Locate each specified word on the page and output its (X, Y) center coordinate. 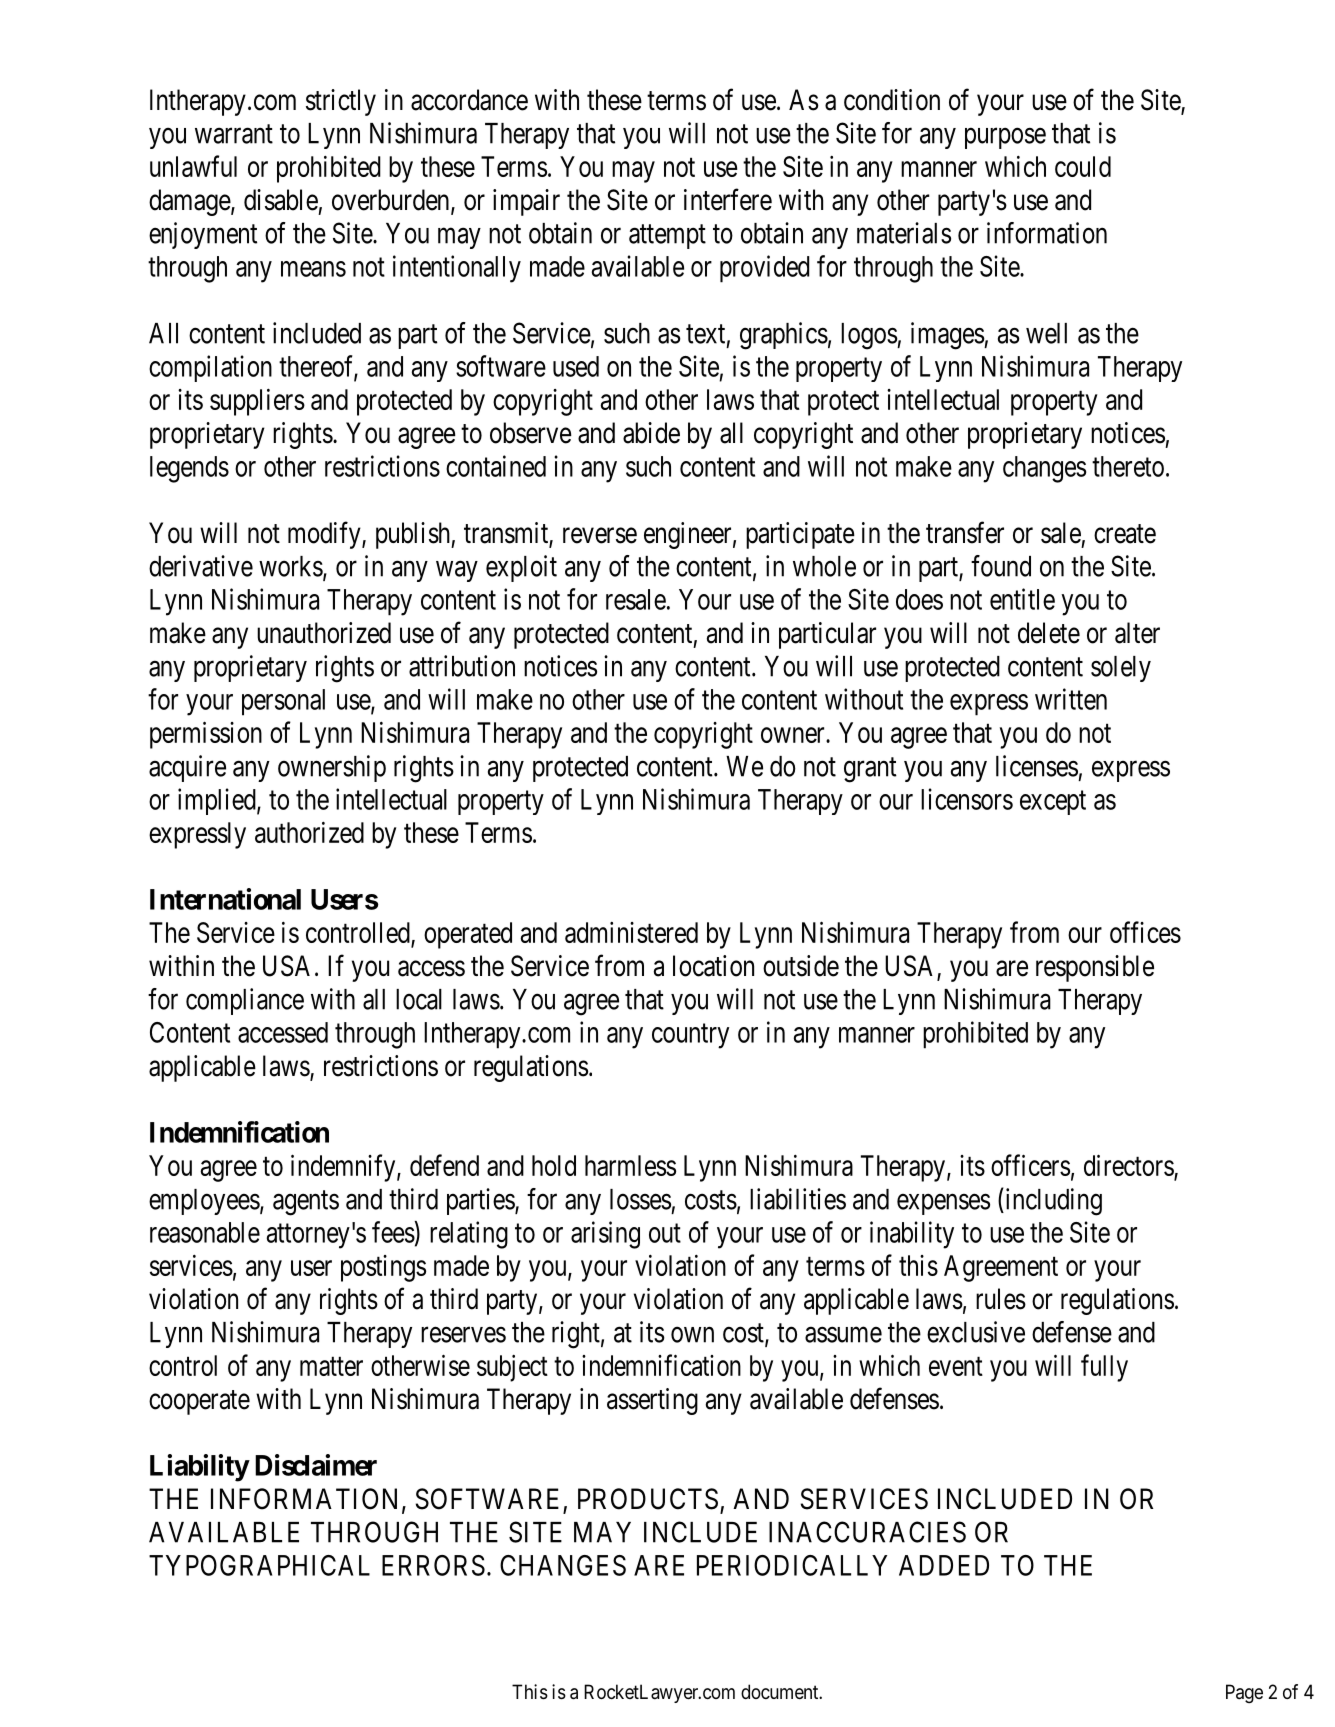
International (225, 899)
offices (1145, 932)
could (1083, 166)
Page (1244, 1693)
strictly (341, 102)
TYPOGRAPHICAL (259, 1565)
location (713, 966)
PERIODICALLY (792, 1565)
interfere (728, 199)
